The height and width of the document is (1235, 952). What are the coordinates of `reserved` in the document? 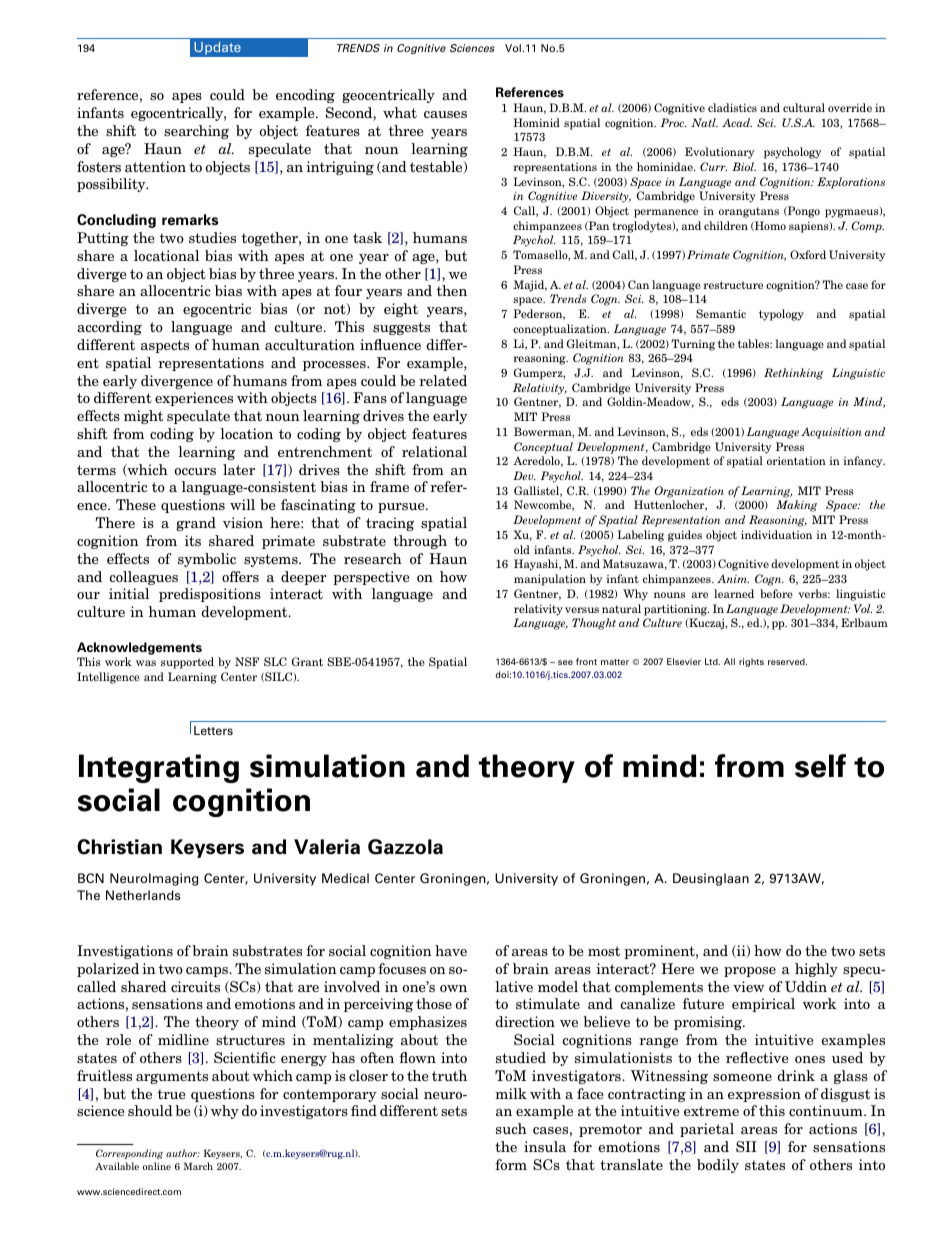 It's located at (787, 661).
